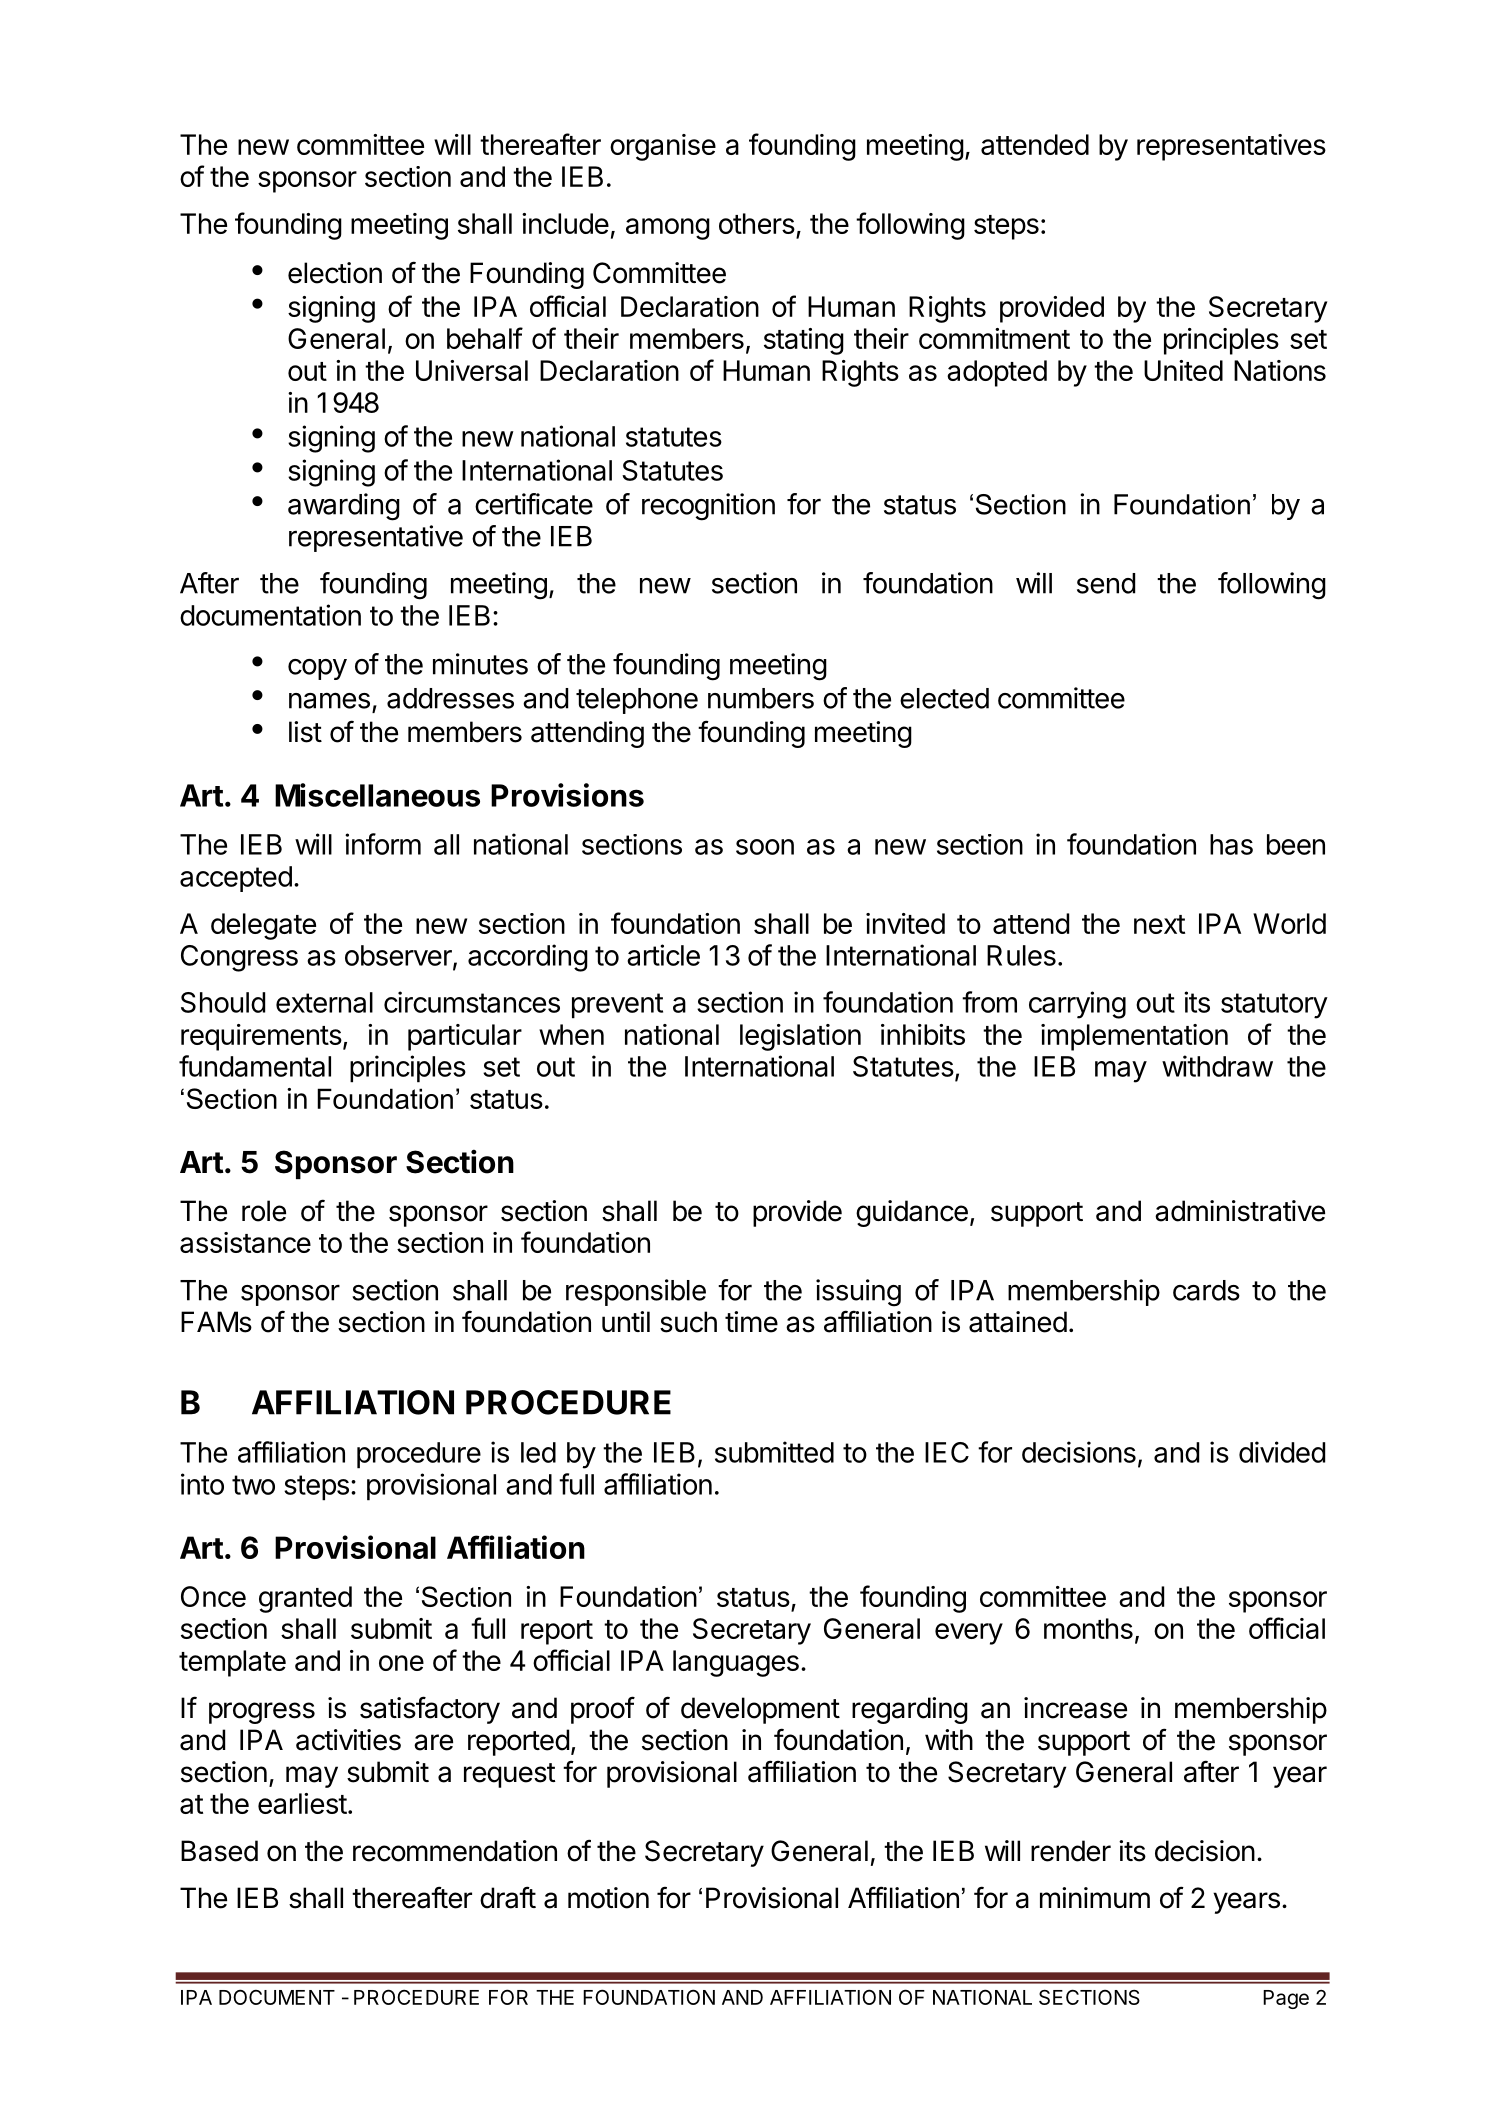 This screenshot has width=1505, height=2128. What do you see at coordinates (751, 1322) in the screenshot?
I see `time` at bounding box center [751, 1322].
